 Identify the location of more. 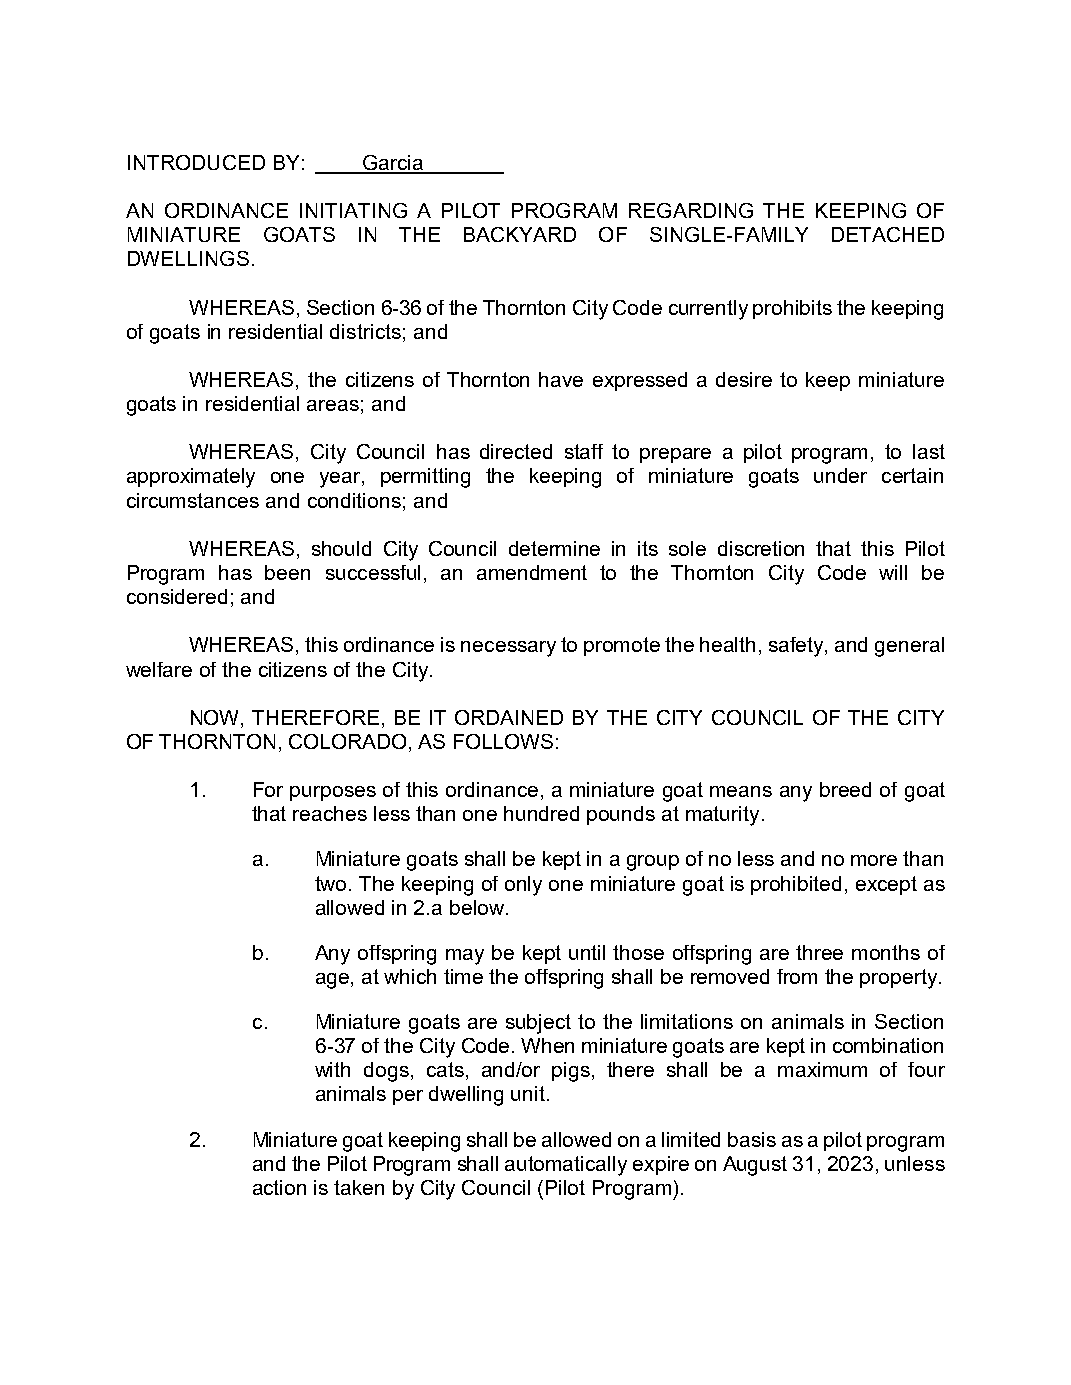
(874, 860).
